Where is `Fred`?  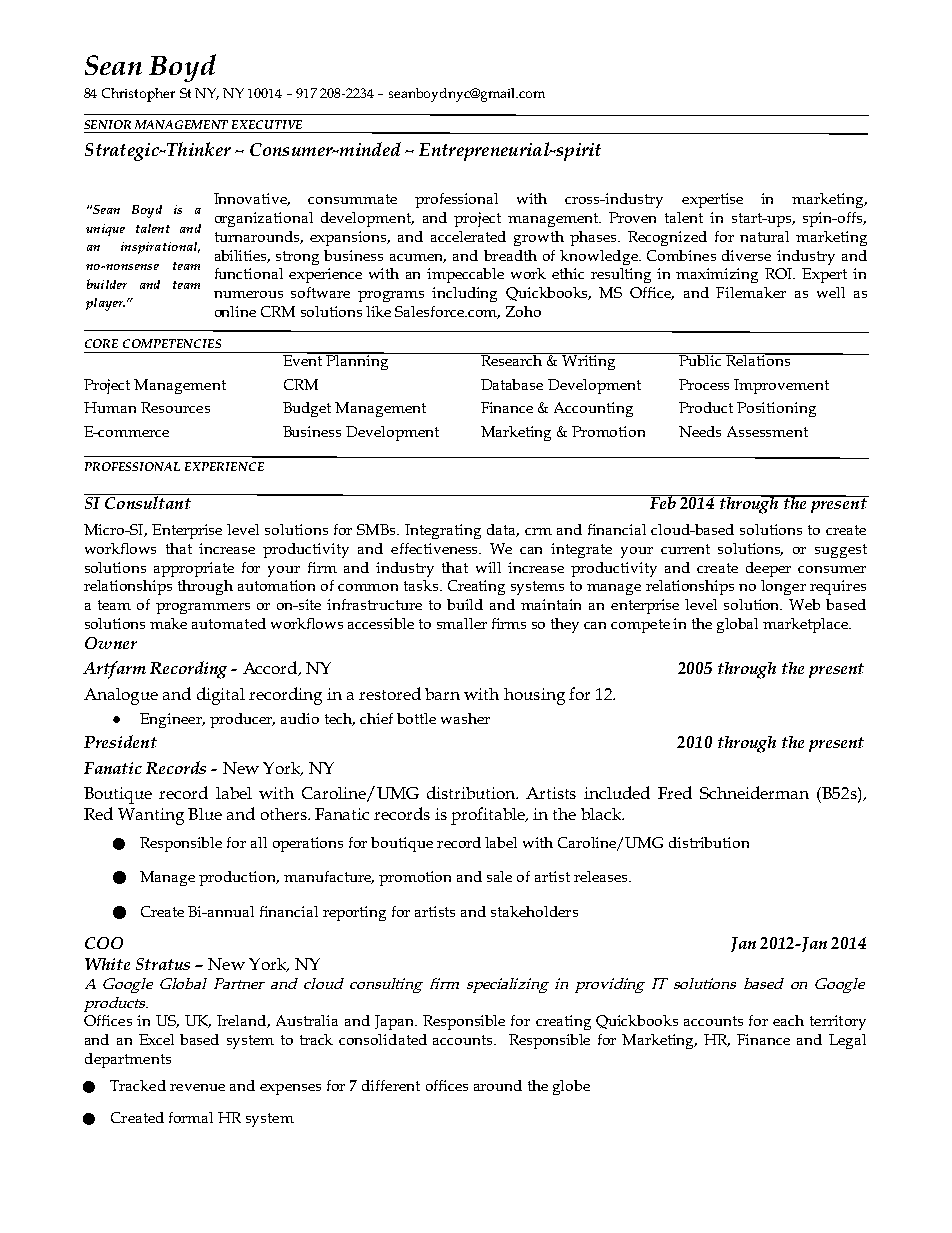
Fred is located at coordinates (675, 792).
